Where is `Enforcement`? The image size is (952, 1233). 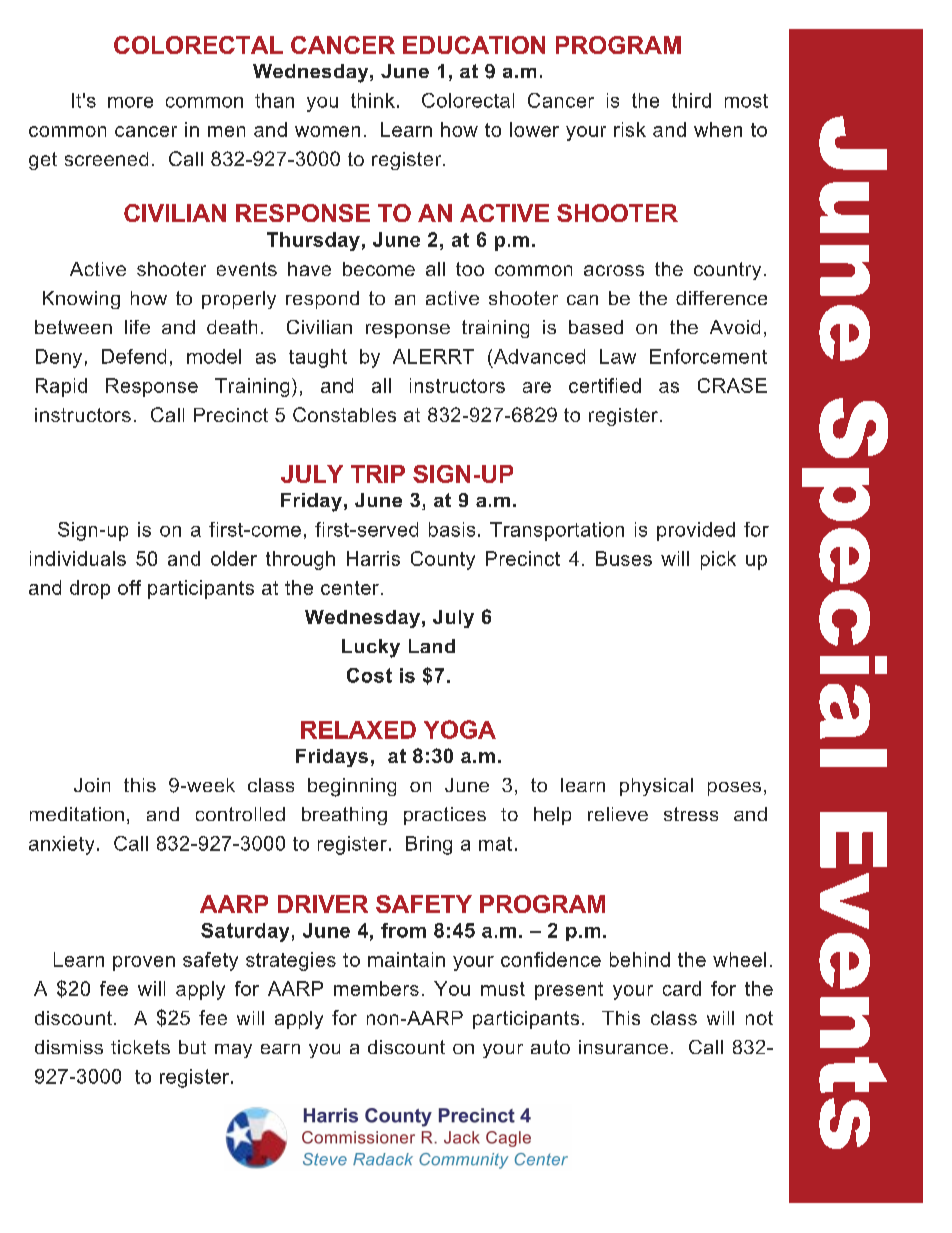 Enforcement is located at coordinates (708, 356).
